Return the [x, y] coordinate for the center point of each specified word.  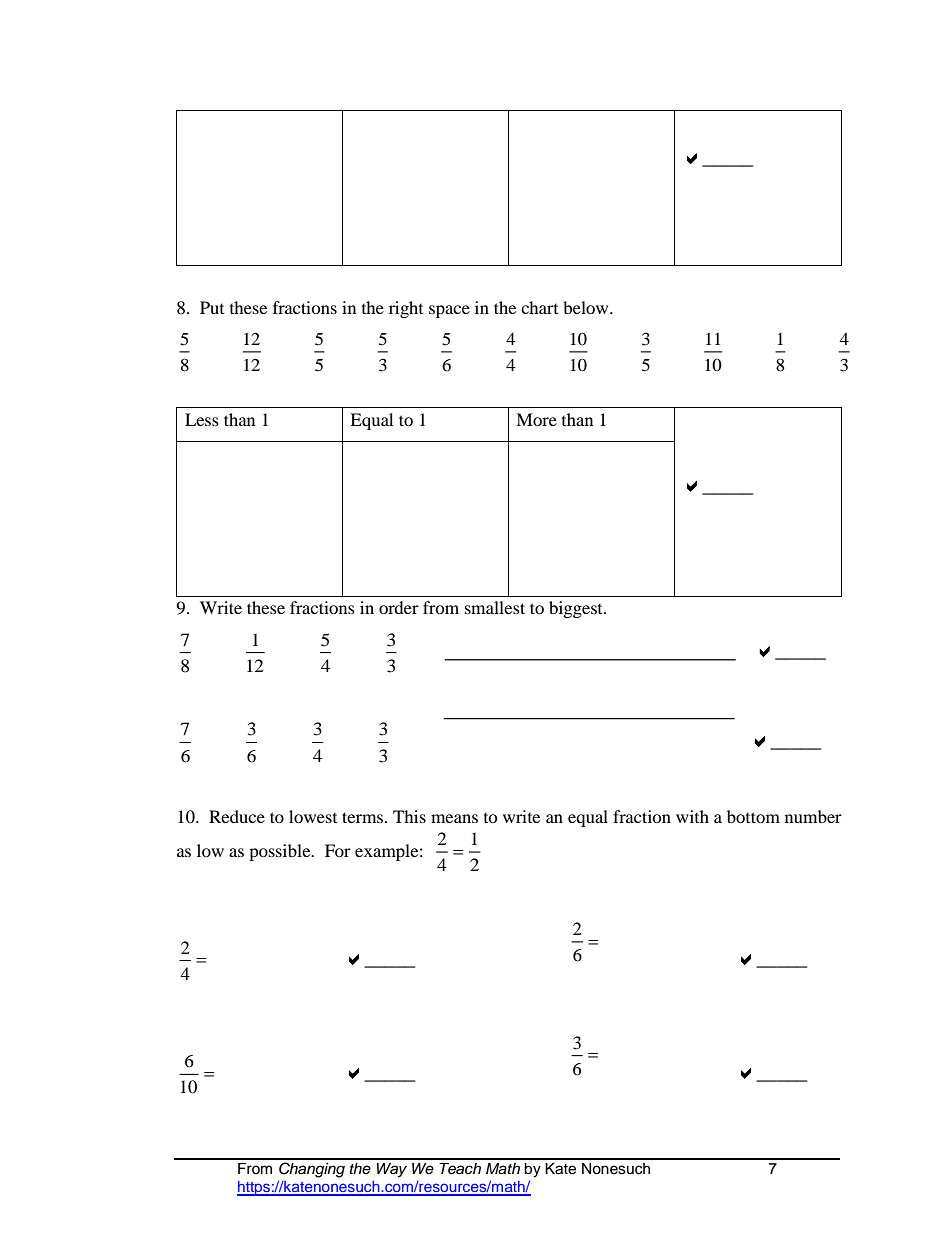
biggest [577, 609]
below [587, 307]
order [399, 607]
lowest [313, 816]
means [454, 818]
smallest [495, 607]
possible [281, 852]
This [409, 816]
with [692, 816]
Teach [460, 1169]
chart [539, 307]
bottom [753, 816]
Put [212, 307]
